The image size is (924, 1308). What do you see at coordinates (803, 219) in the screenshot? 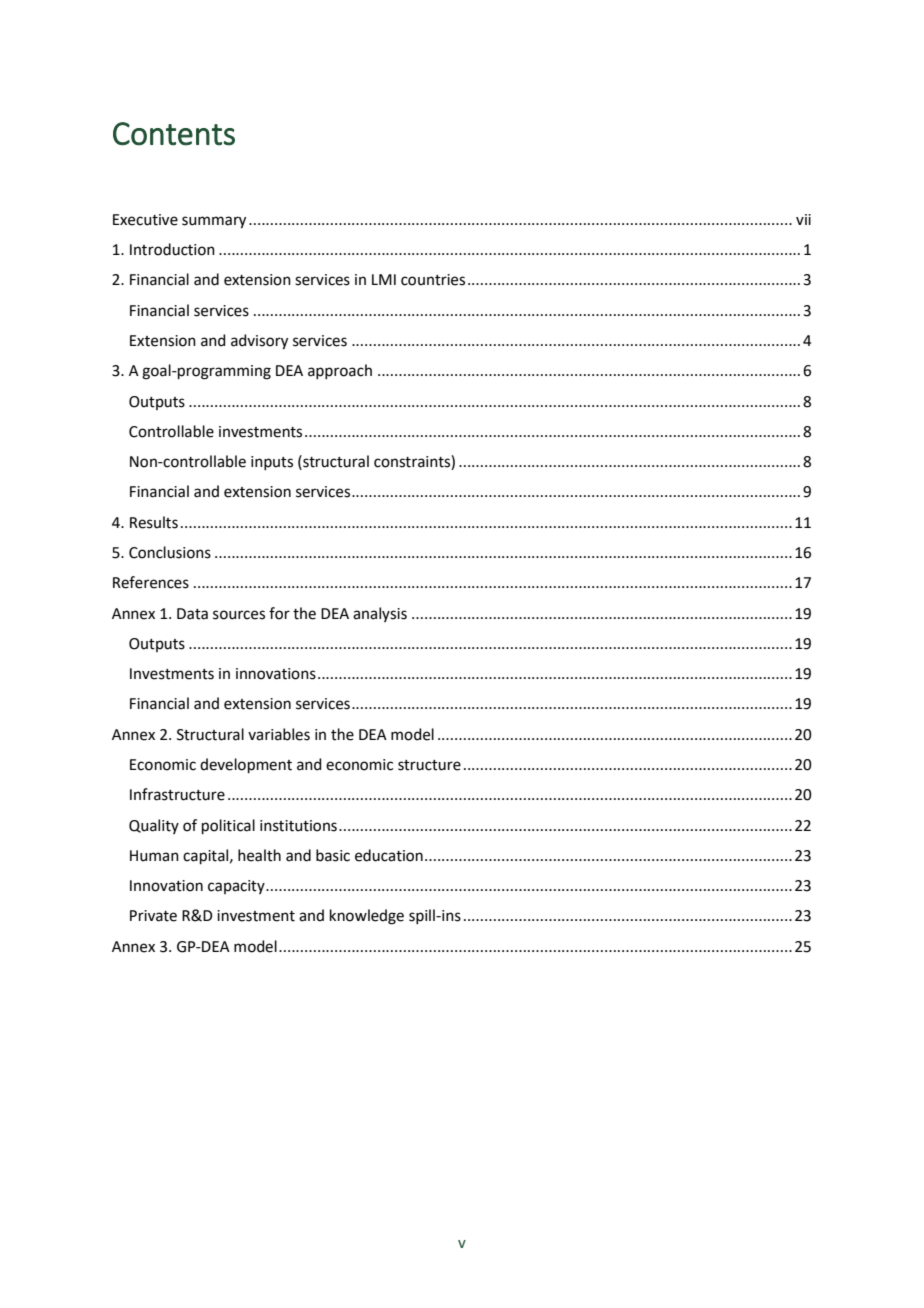
I see `vii` at bounding box center [803, 219].
